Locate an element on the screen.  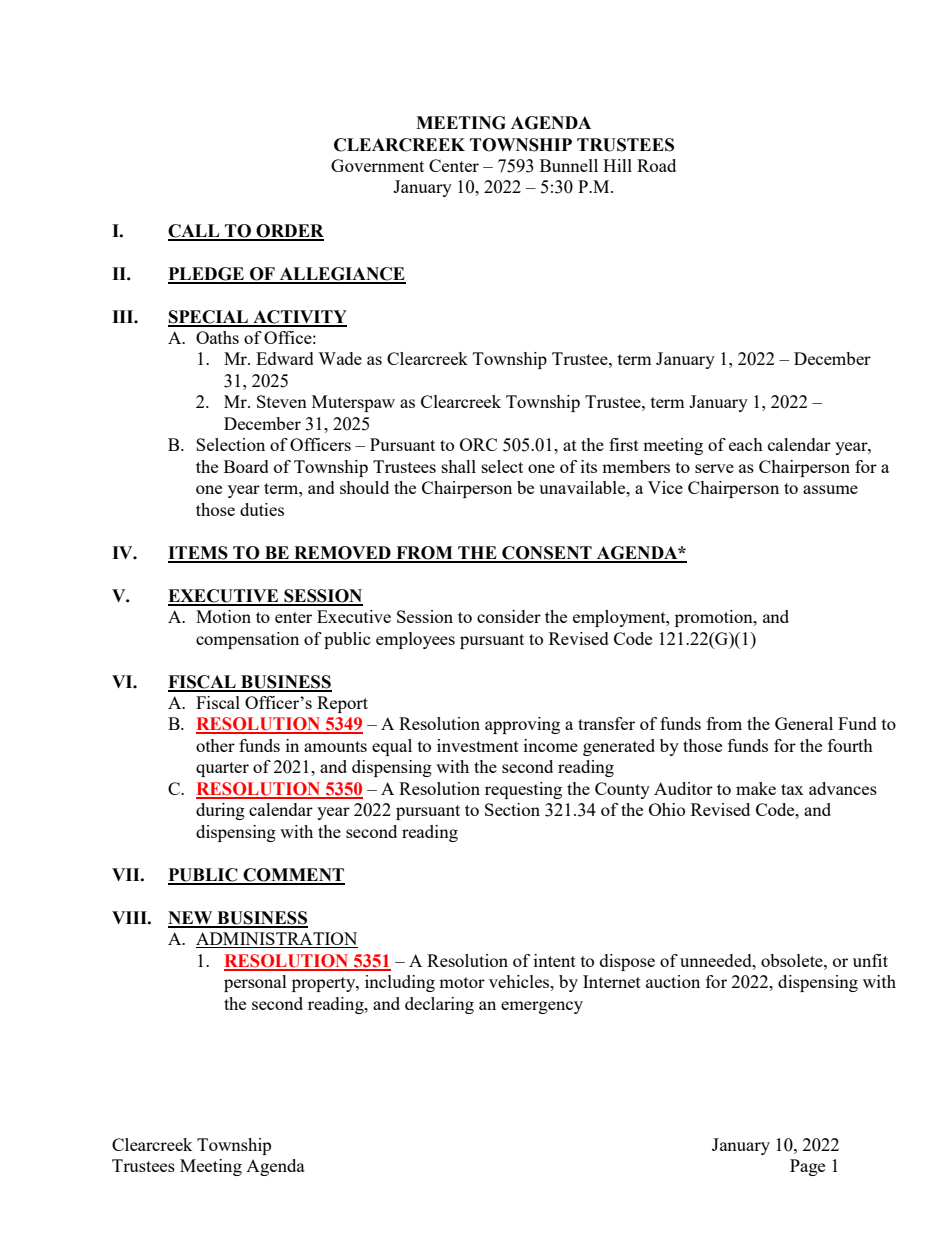
consider is located at coordinates (509, 616).
